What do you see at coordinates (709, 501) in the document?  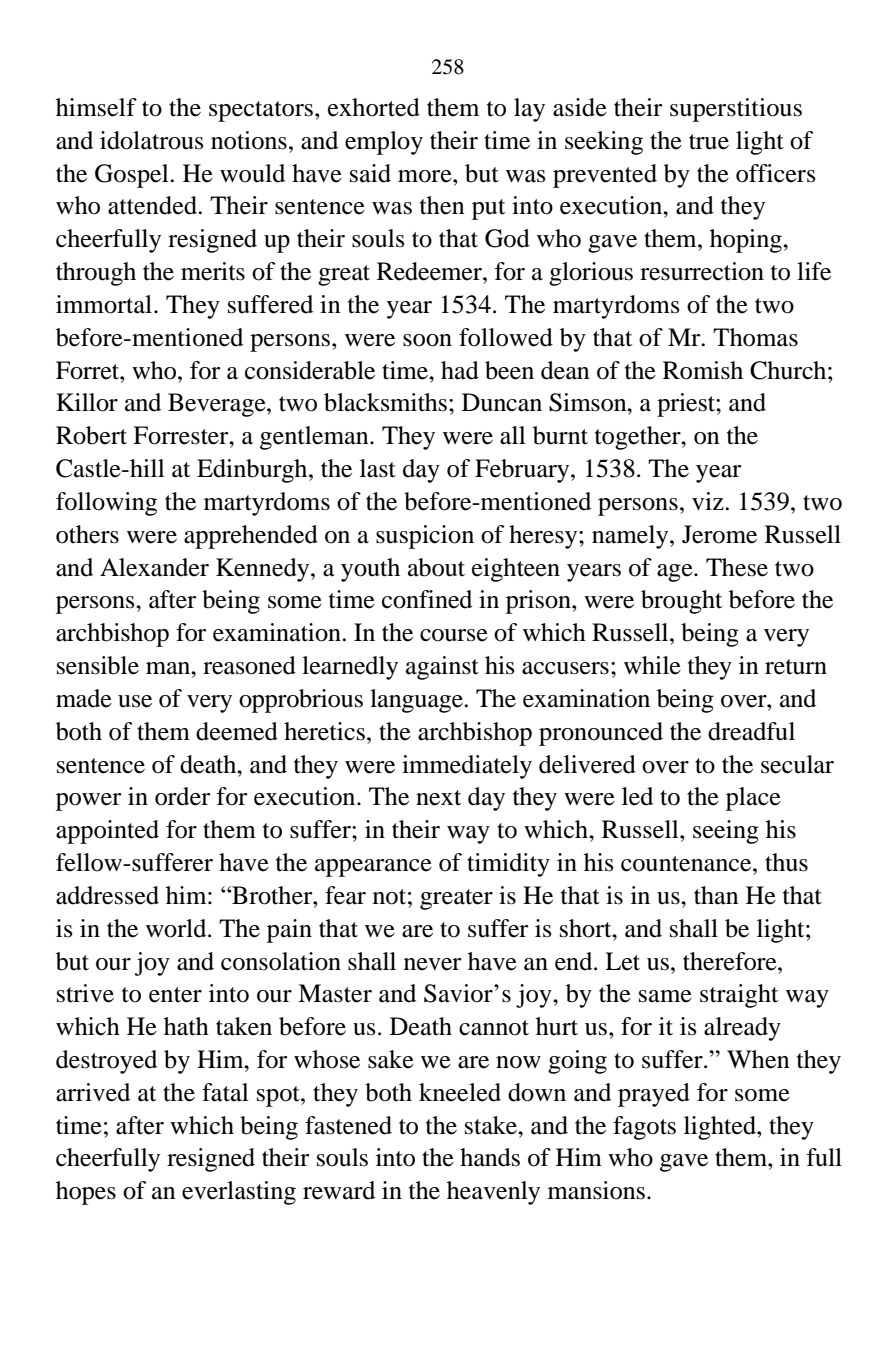 I see `viz` at bounding box center [709, 501].
